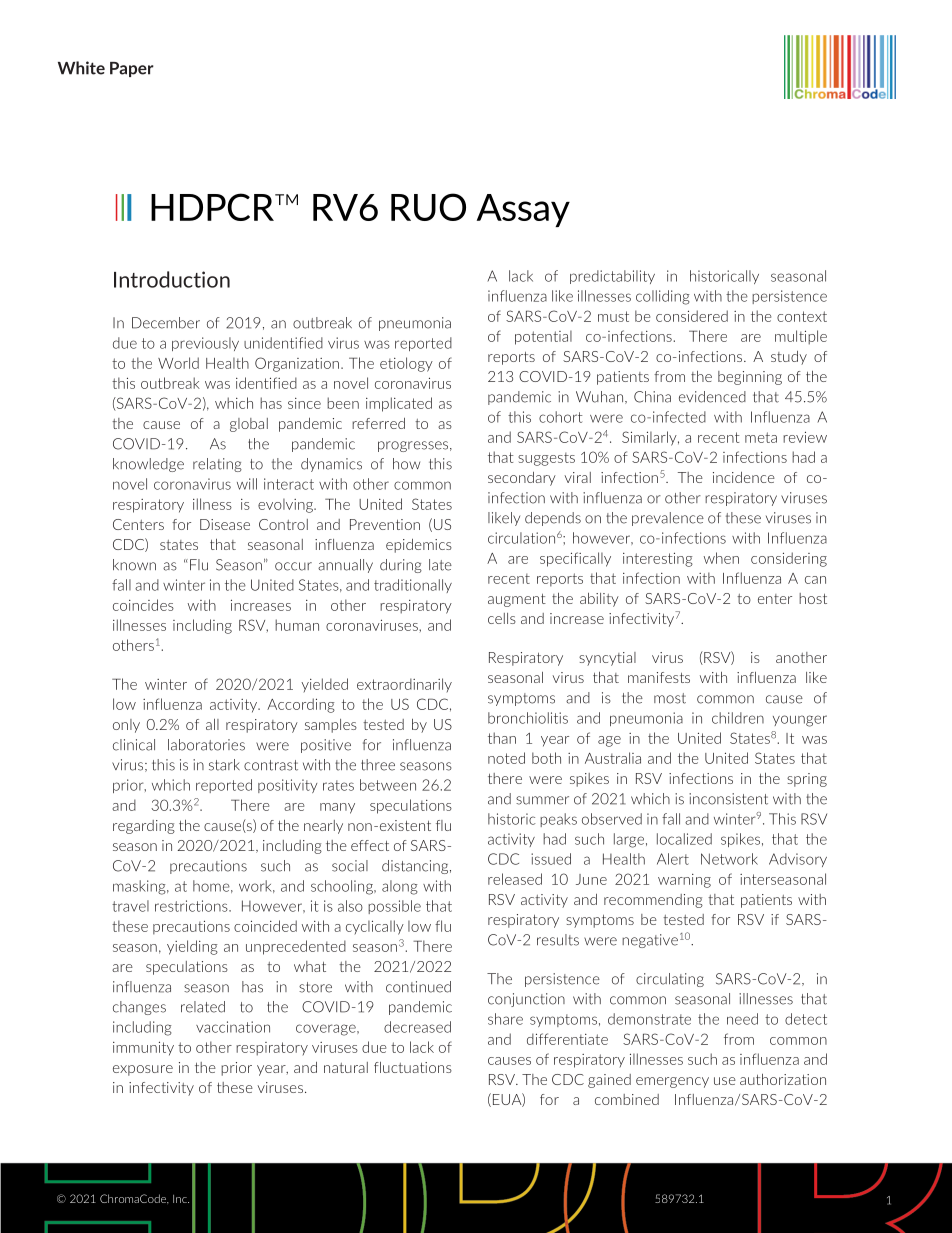 Image resolution: width=952 pixels, height=1233 pixels. I want to click on implicated, so click(399, 404).
